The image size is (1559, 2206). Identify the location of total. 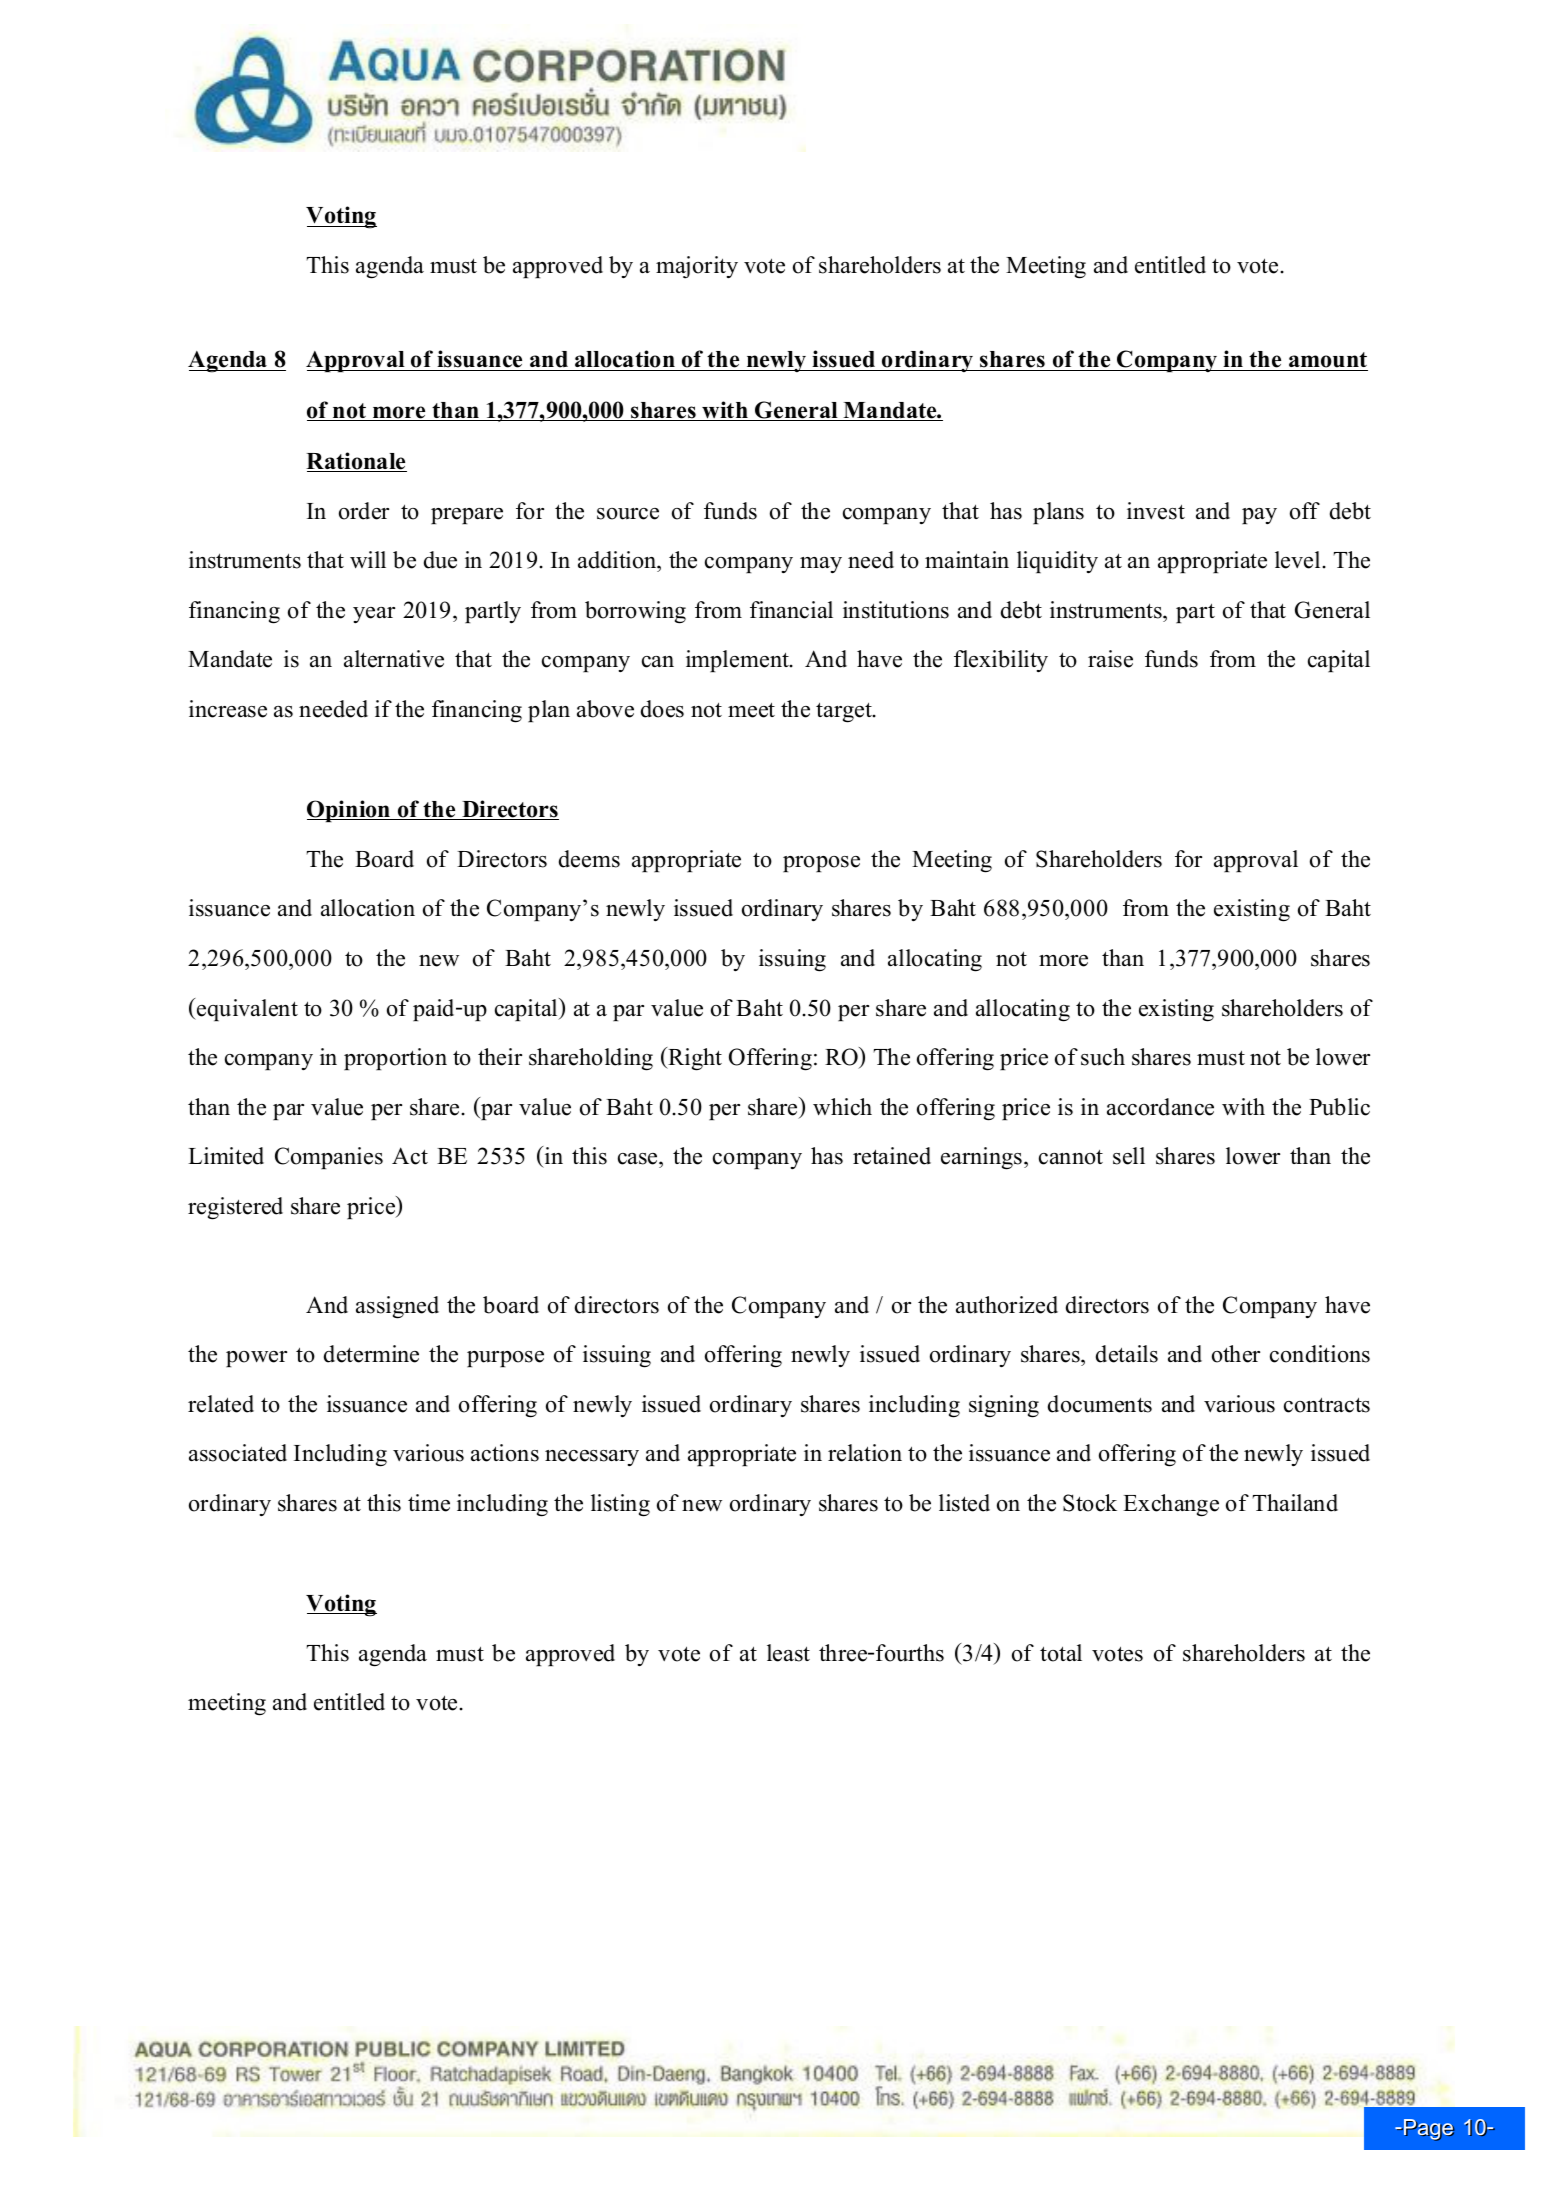
(1061, 1653).
